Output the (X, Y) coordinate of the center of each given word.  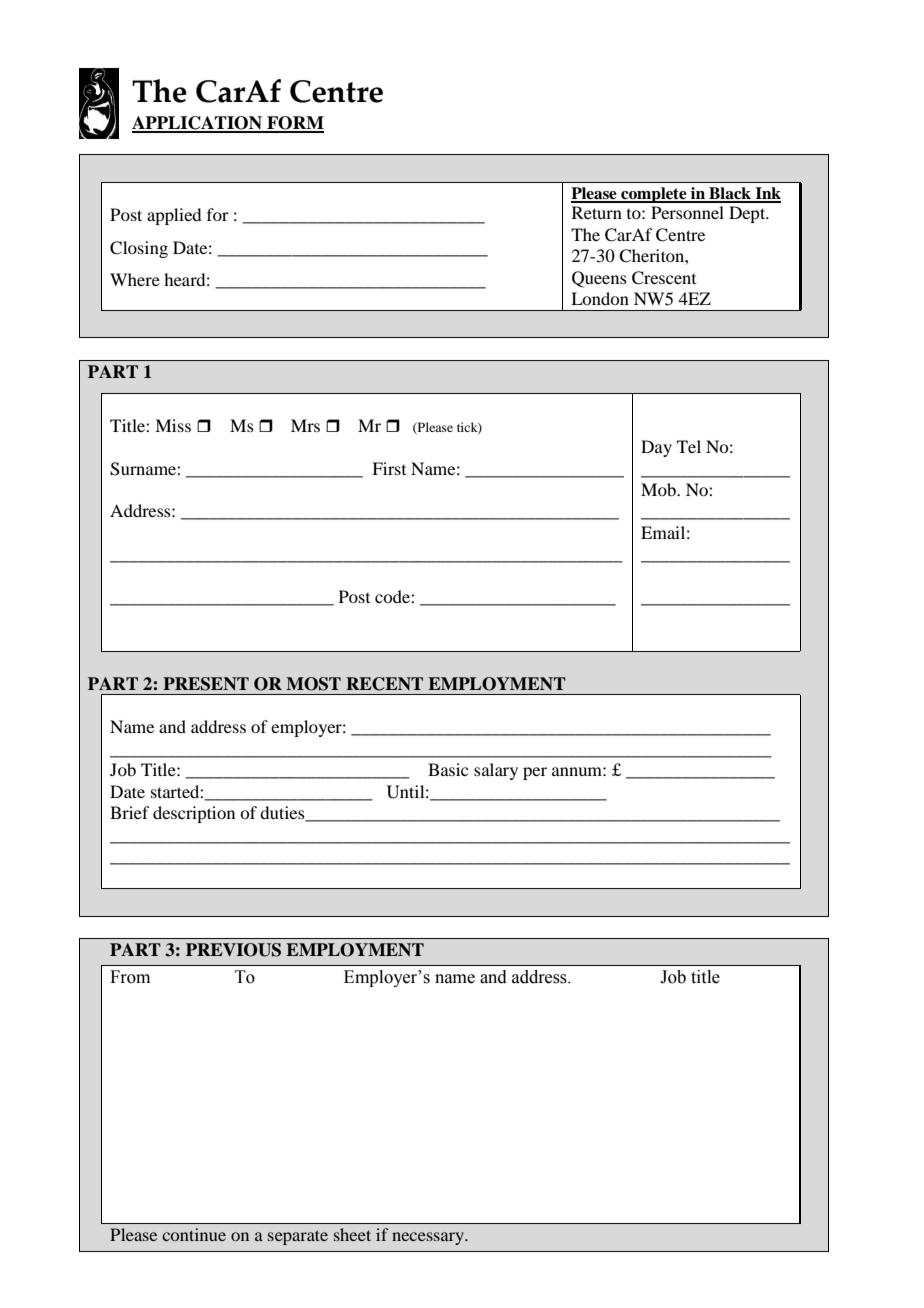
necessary (429, 1238)
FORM (294, 124)
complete (654, 195)
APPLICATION (198, 124)
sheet (352, 1234)
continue (194, 1234)
